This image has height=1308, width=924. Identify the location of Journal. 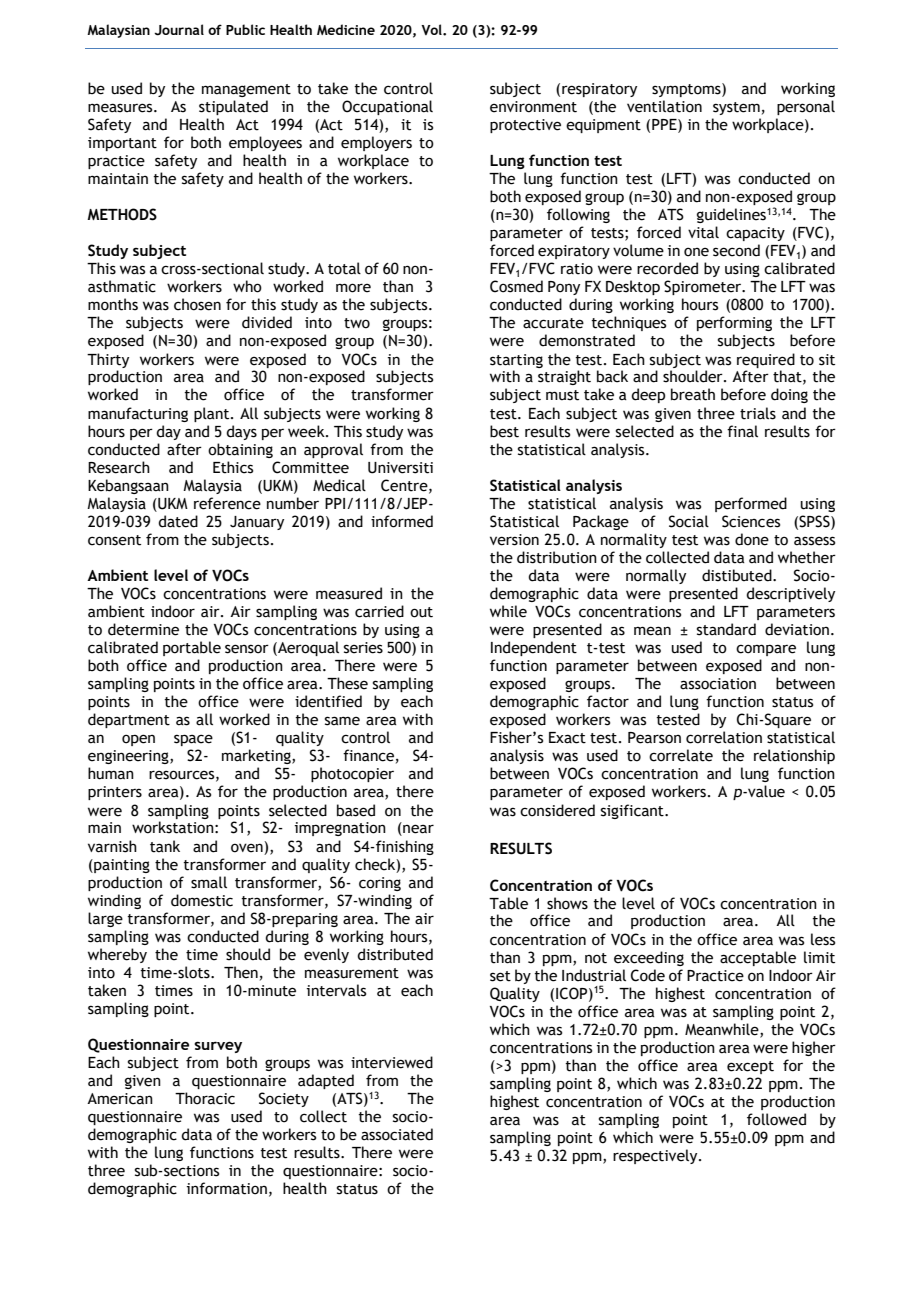
(179, 30).
